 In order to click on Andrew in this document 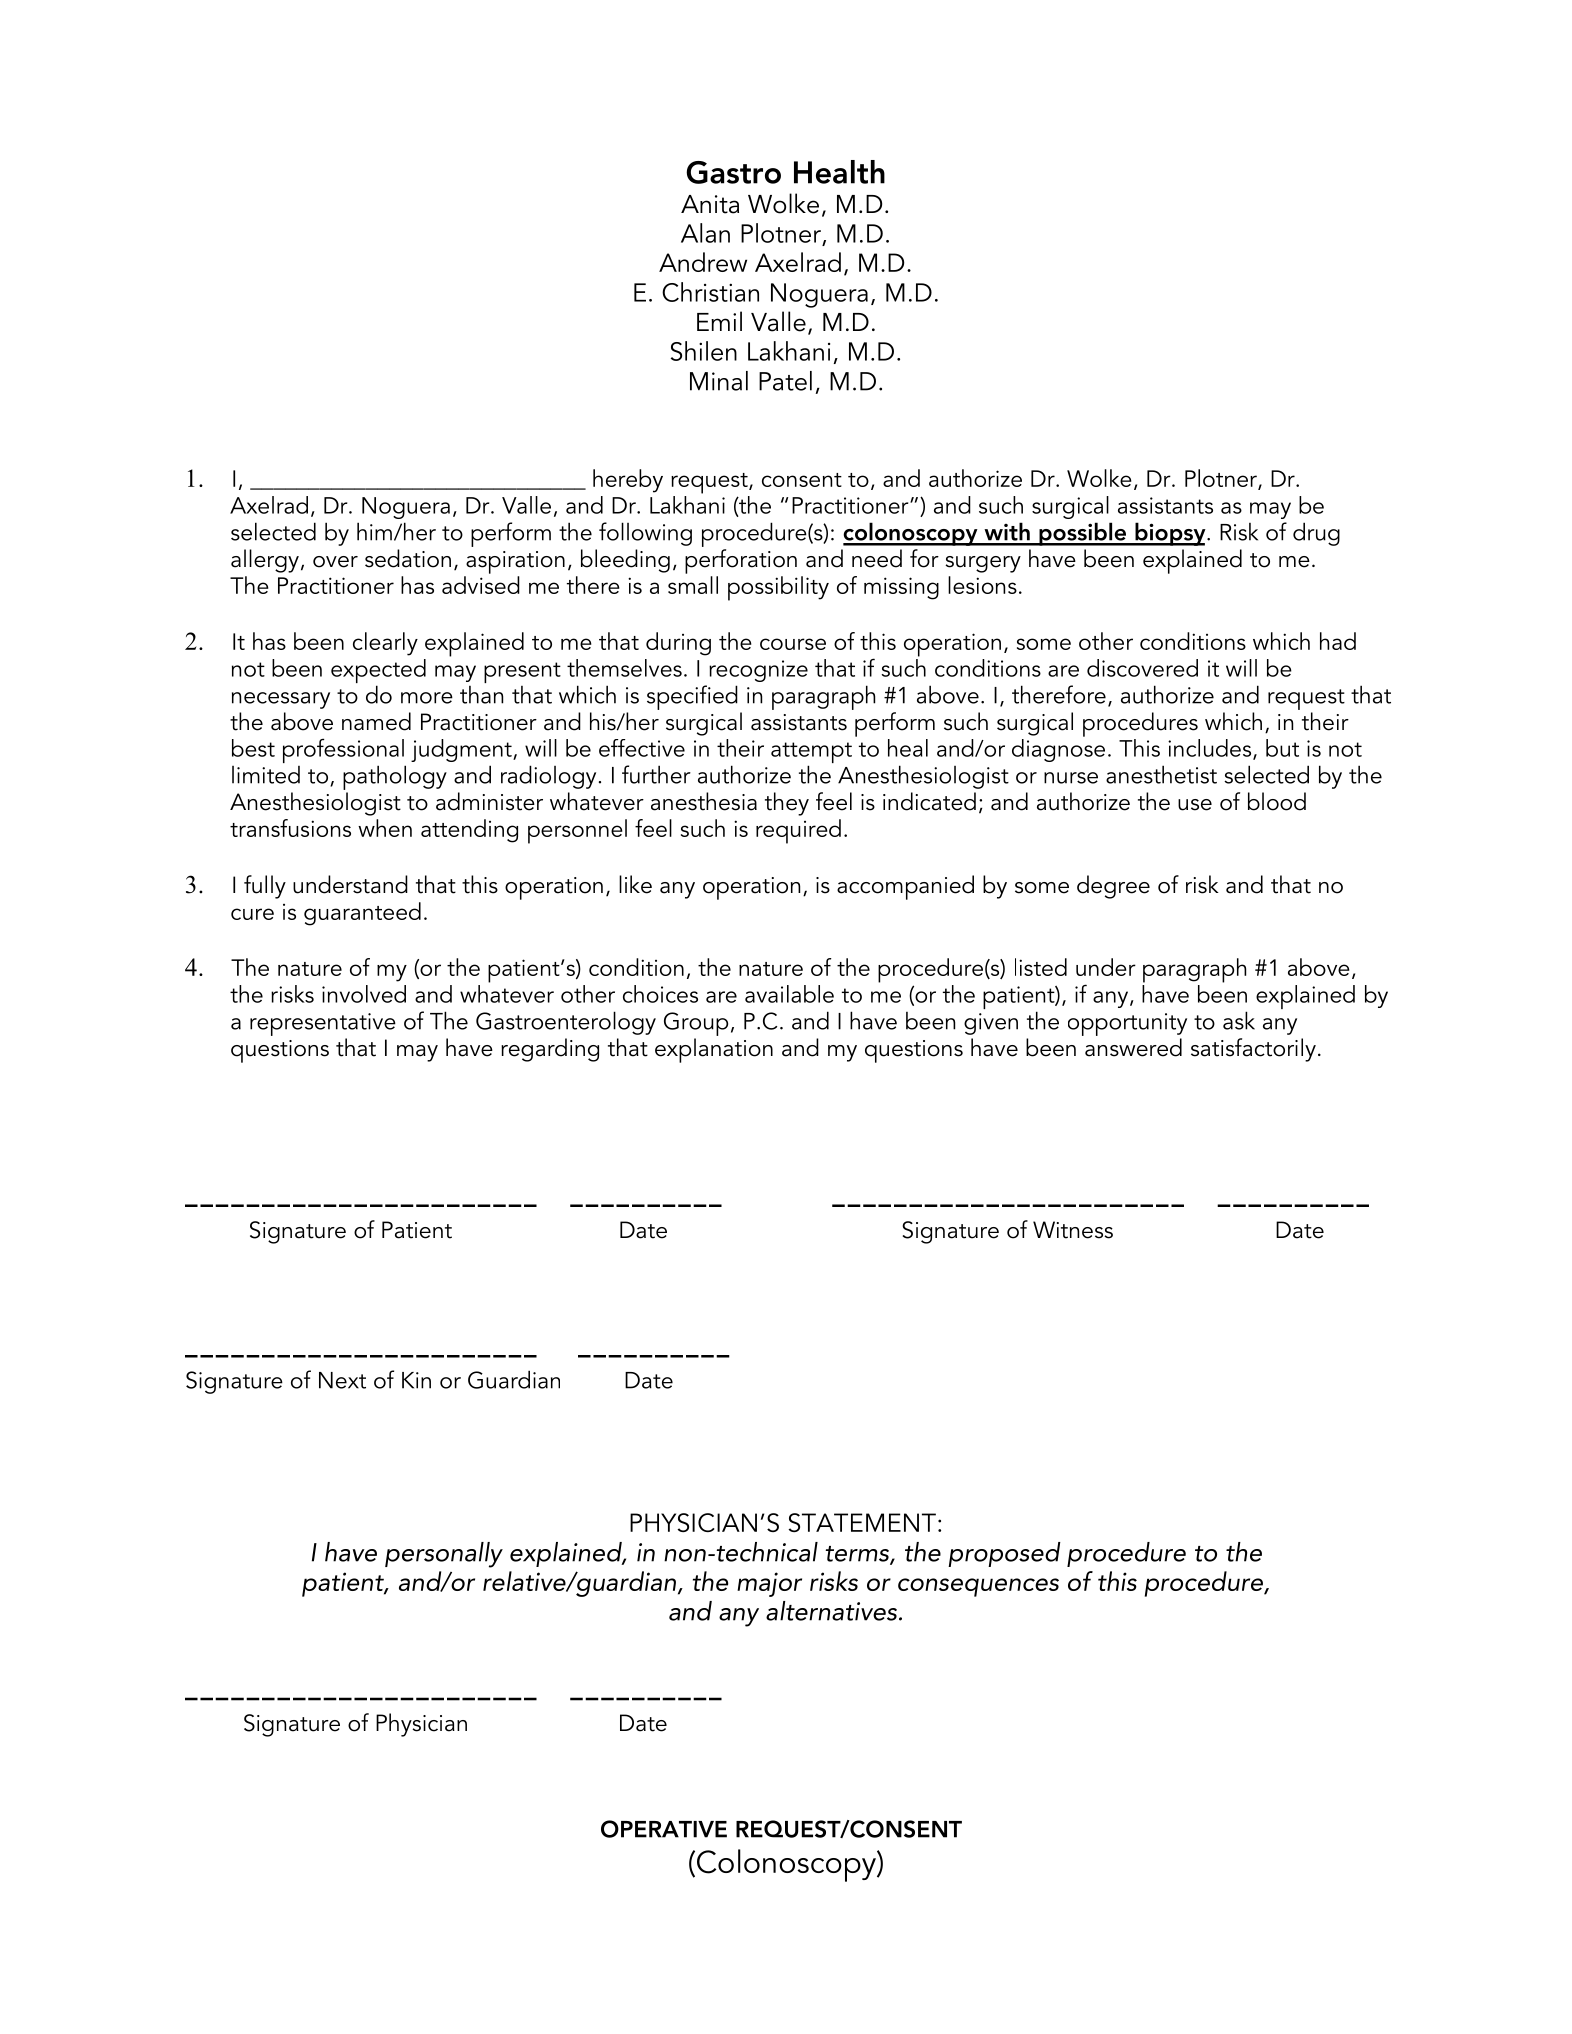, I will do `click(703, 262)`.
